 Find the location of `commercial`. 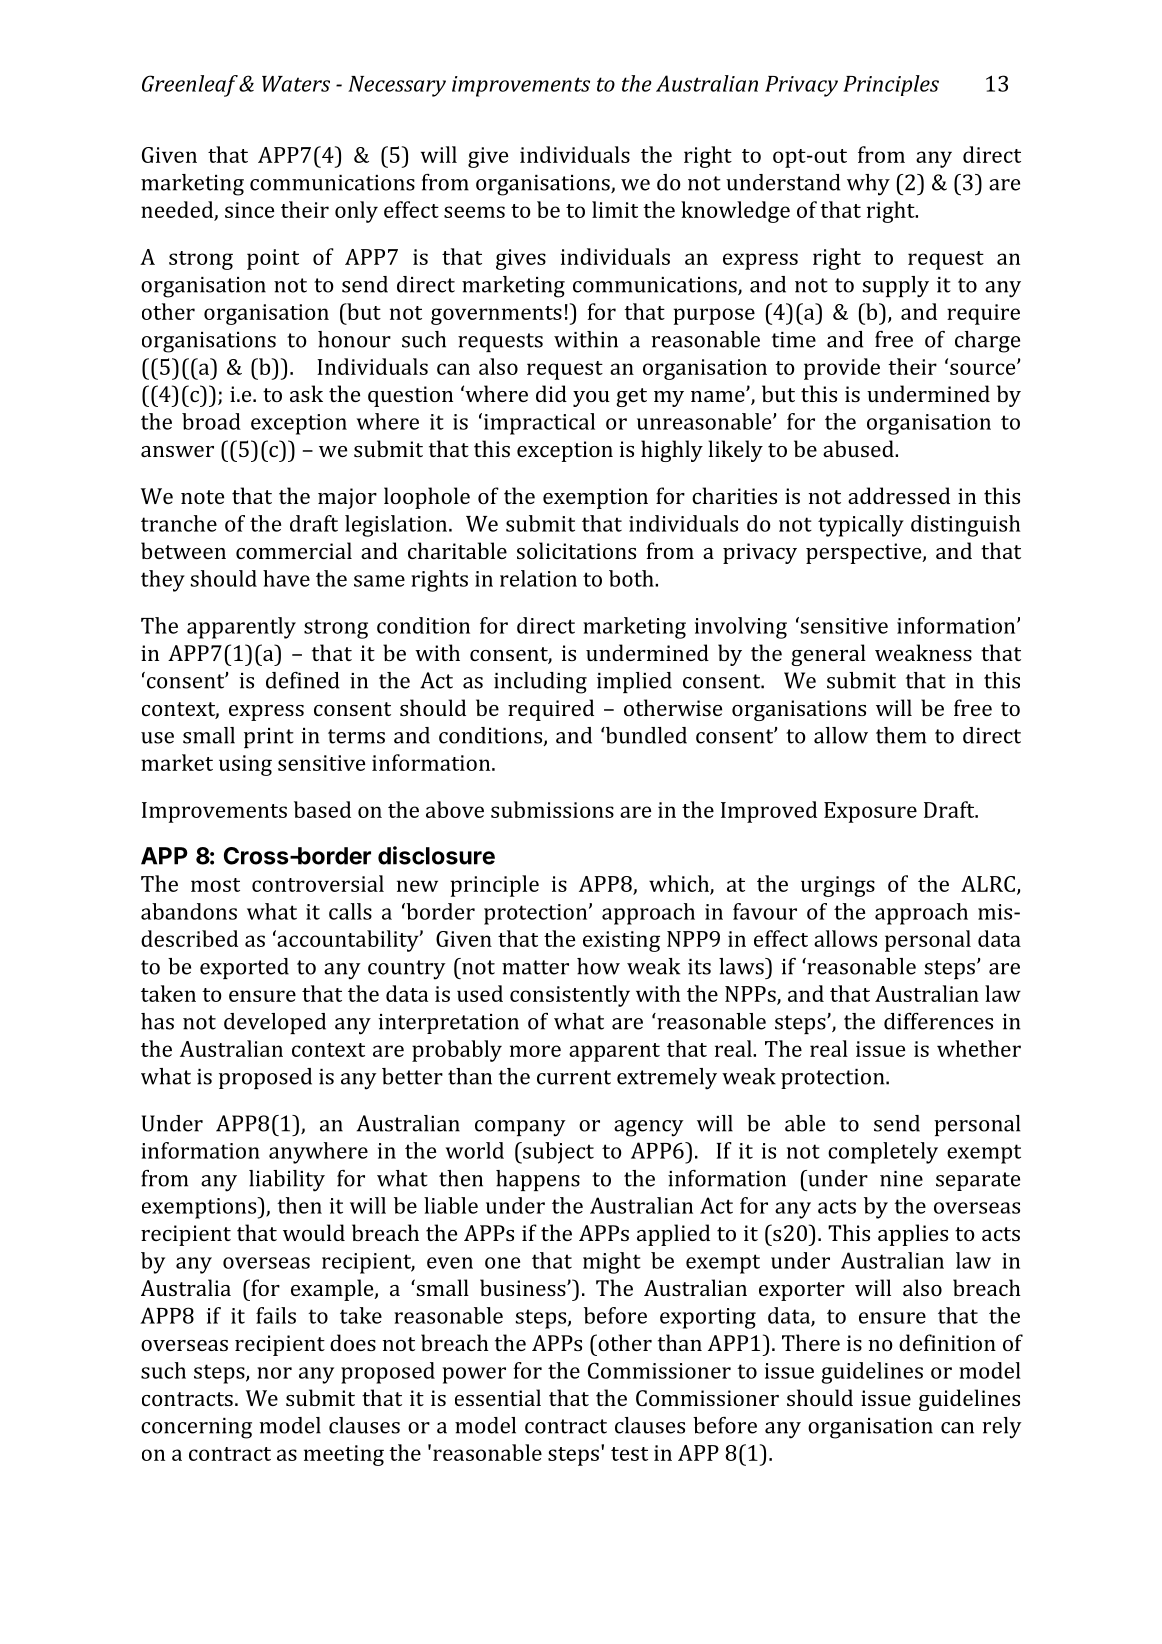

commercial is located at coordinates (294, 550).
